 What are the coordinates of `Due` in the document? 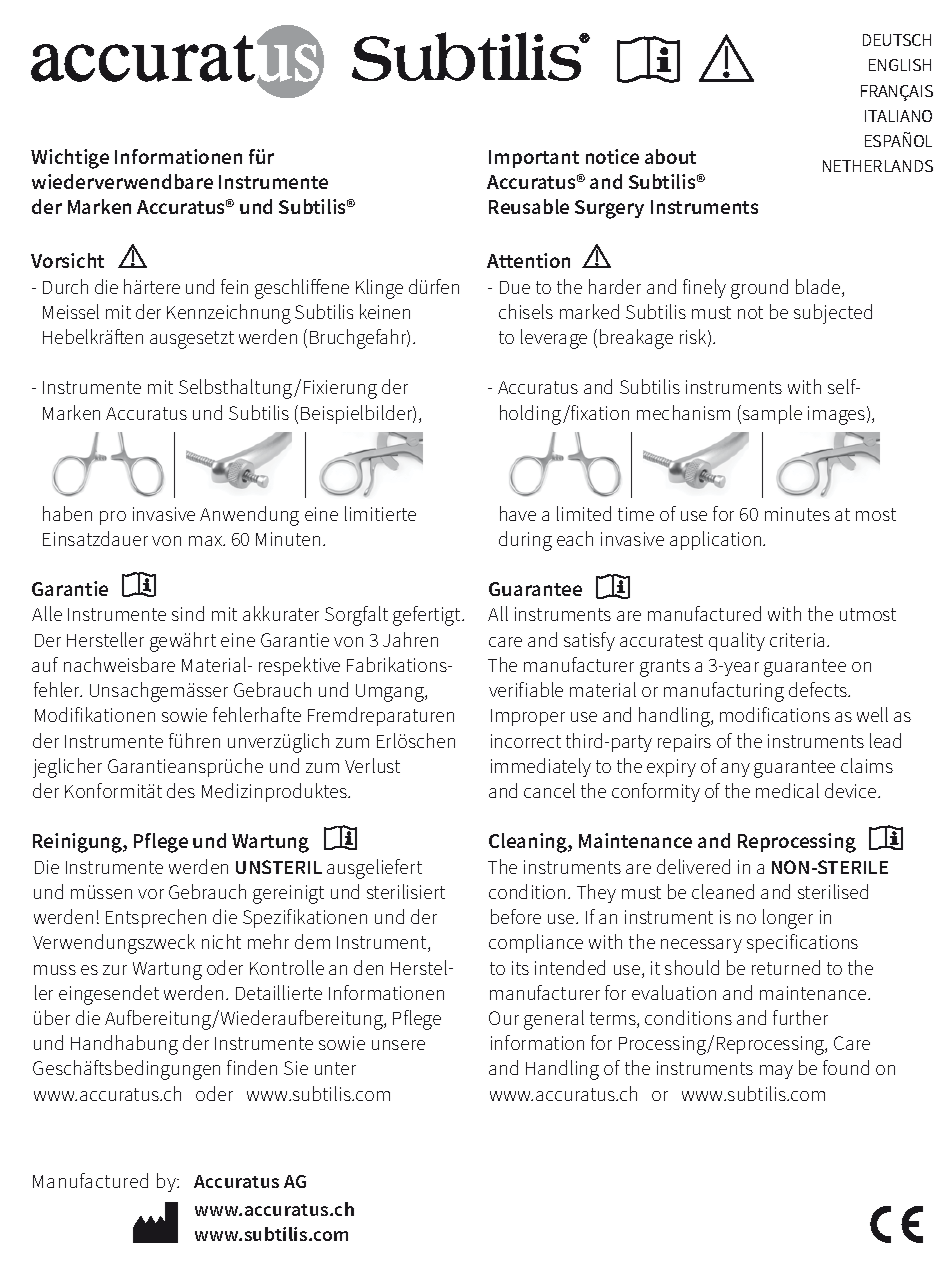 It's located at (515, 287).
